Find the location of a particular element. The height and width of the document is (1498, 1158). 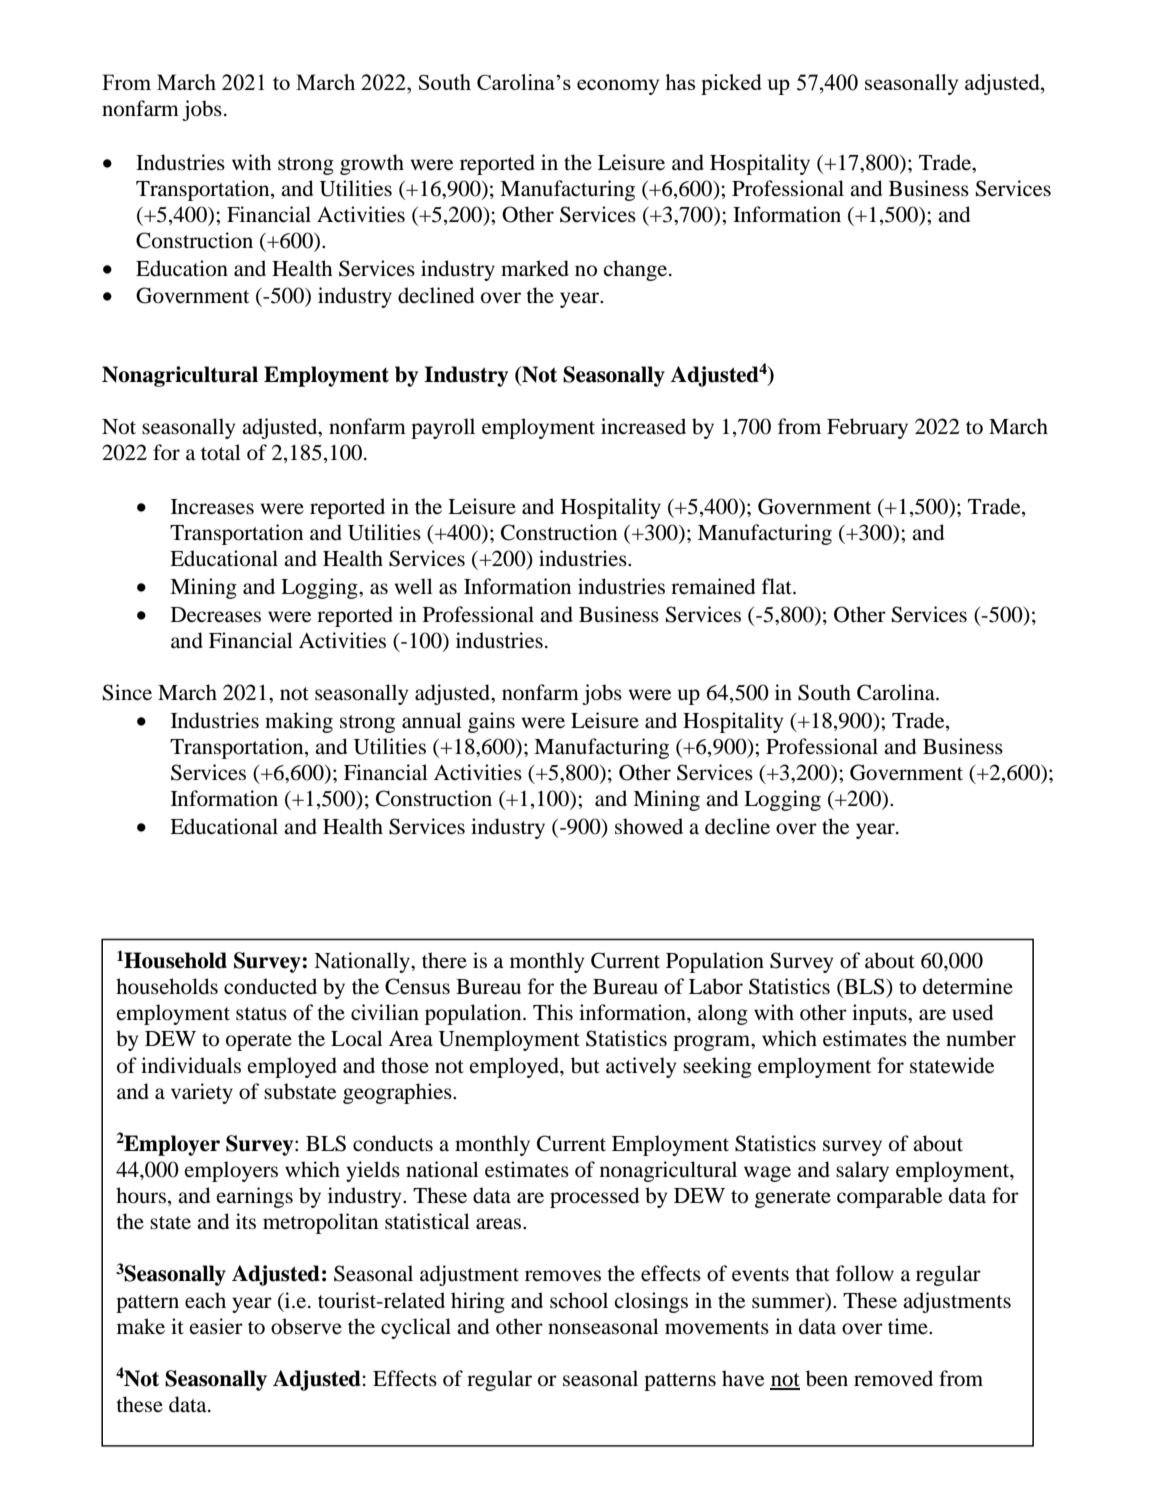

This is located at coordinates (553, 1012).
